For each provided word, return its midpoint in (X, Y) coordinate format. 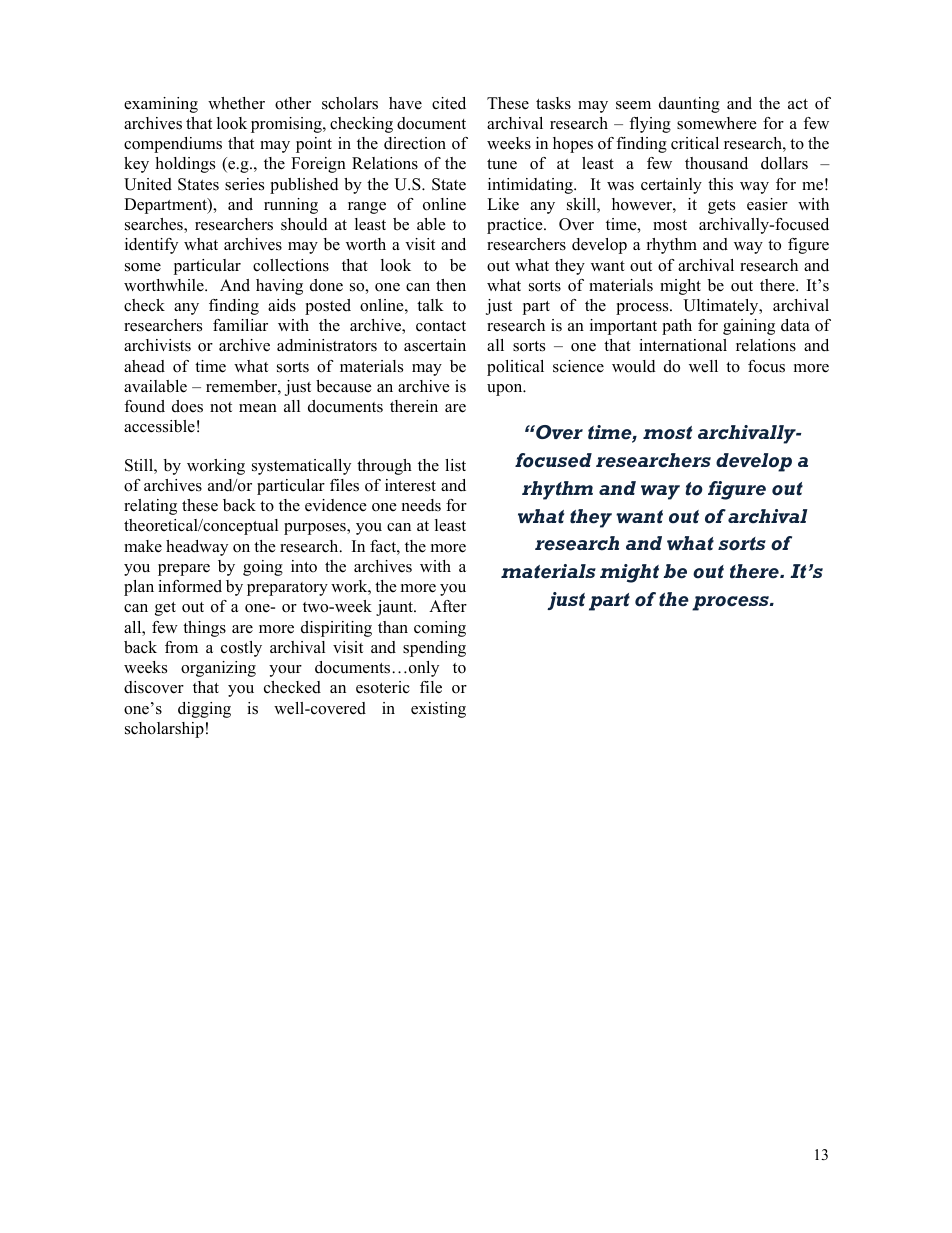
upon (506, 390)
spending (434, 649)
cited (449, 103)
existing (438, 710)
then (451, 285)
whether (236, 103)
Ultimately (722, 307)
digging (204, 710)
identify (151, 246)
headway (197, 548)
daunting (689, 105)
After (448, 606)
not (221, 407)
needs (421, 505)
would (634, 366)
